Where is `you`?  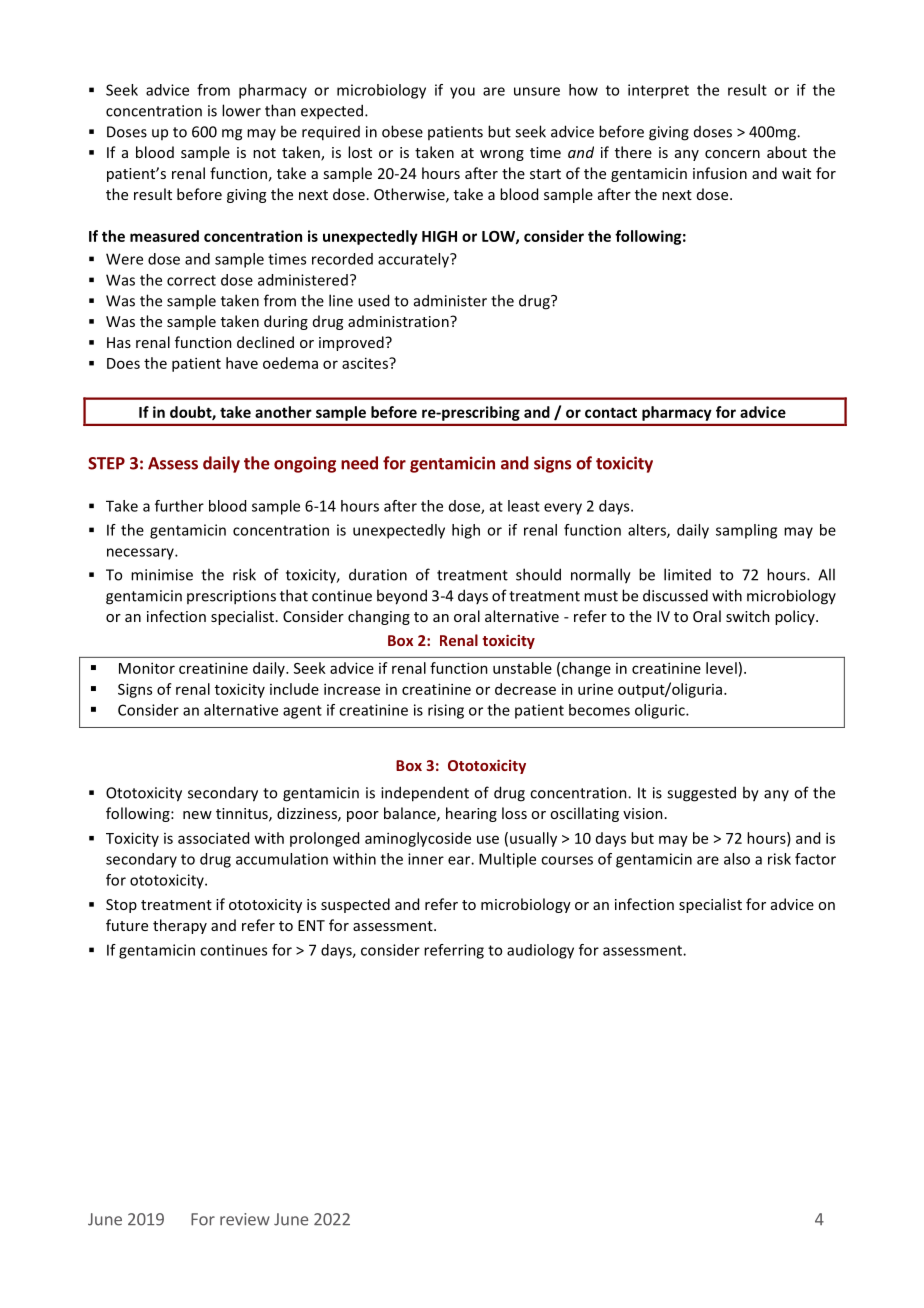 you is located at coordinates (462, 93).
